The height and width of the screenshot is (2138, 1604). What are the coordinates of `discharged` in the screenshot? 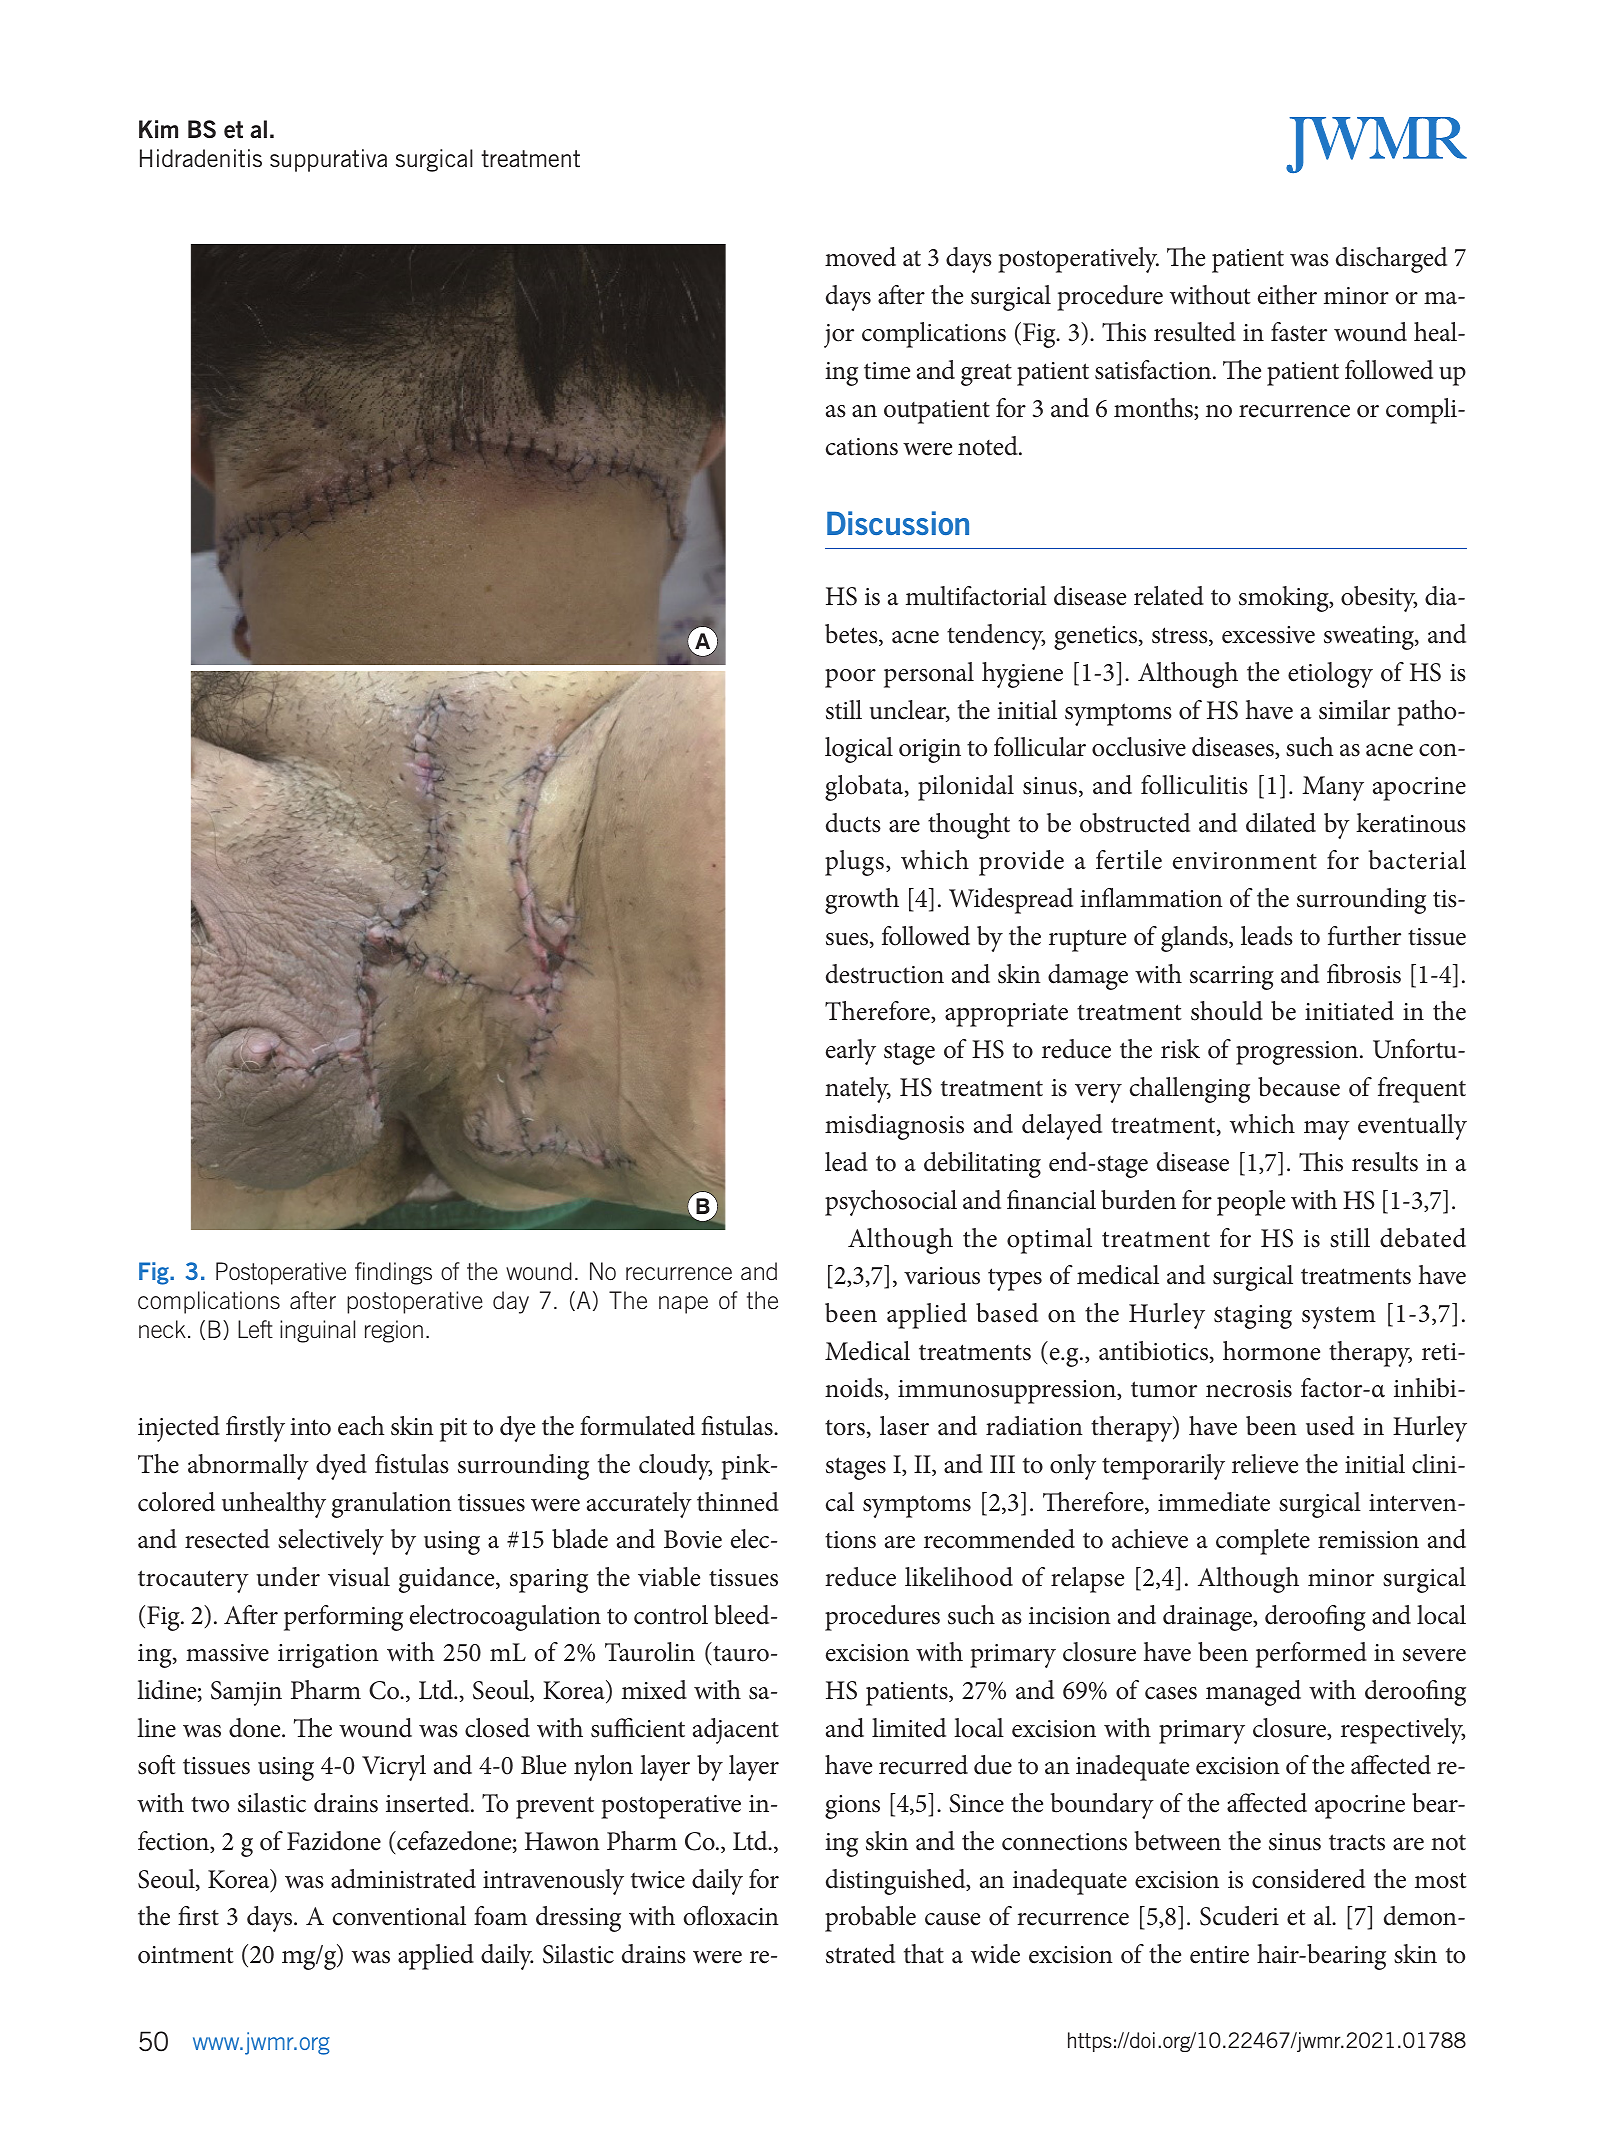 It's located at (1391, 260).
